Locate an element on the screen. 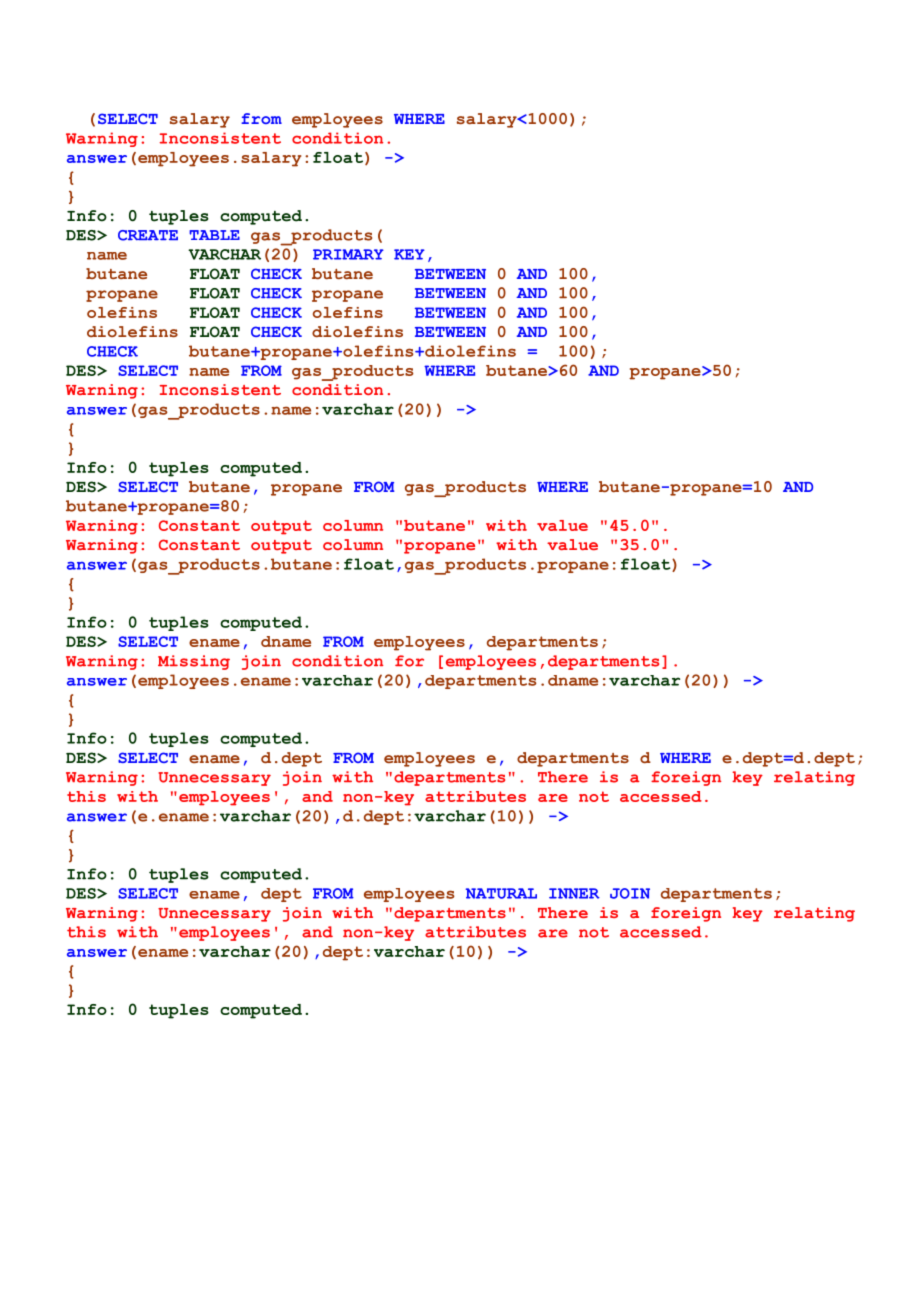 This screenshot has width=924, height=1308. CREATE is located at coordinates (148, 235).
